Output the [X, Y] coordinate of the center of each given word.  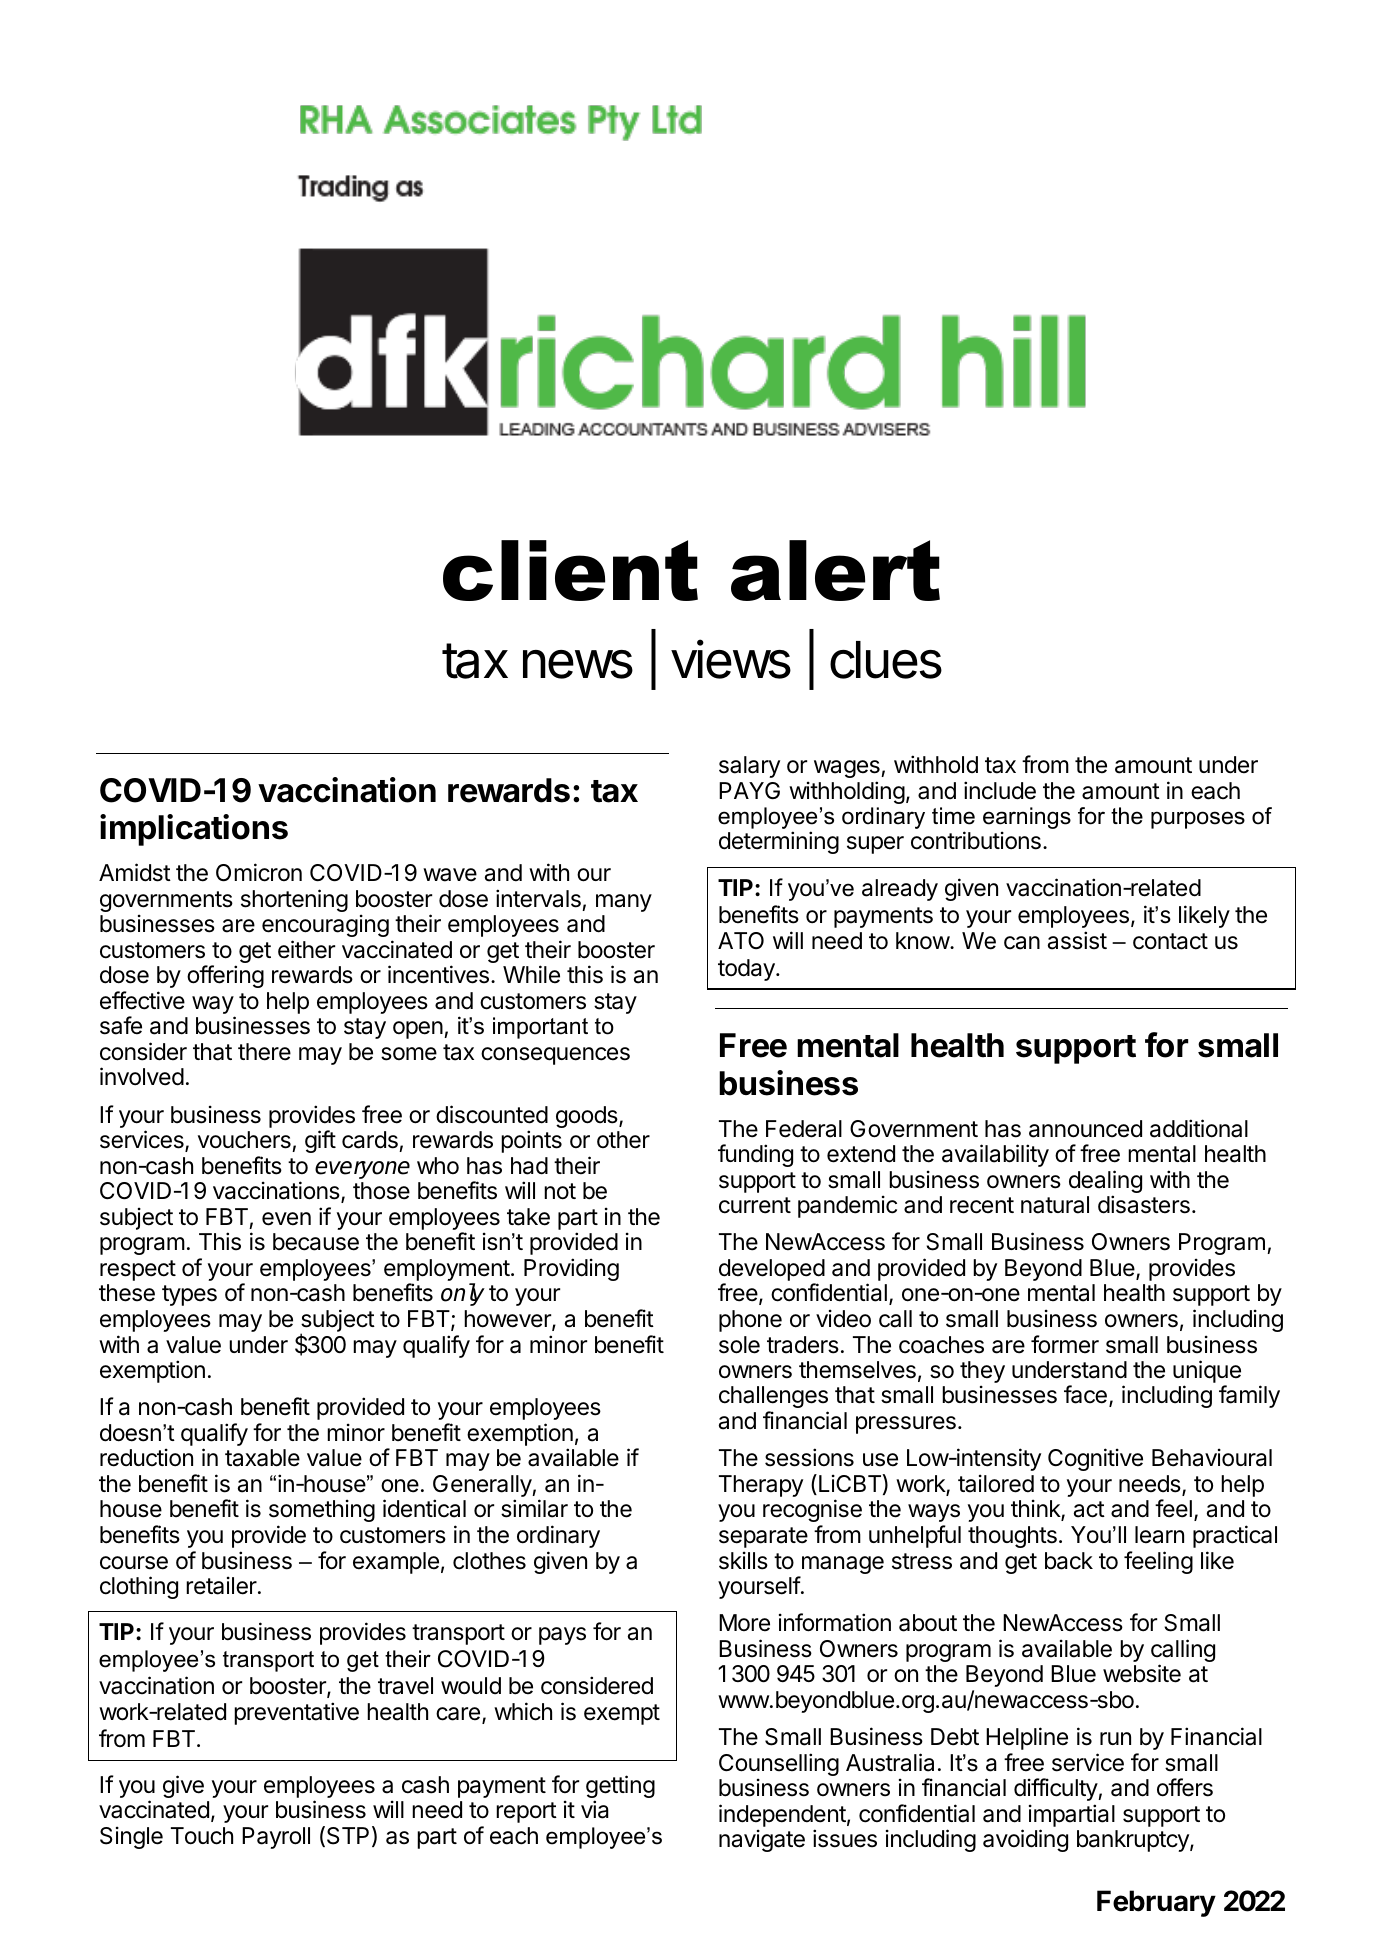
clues [886, 660]
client [570, 570]
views [731, 659]
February [1156, 1903]
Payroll [276, 1838]
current [755, 1205]
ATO [741, 940]
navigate [762, 1840]
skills [743, 1560]
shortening [294, 900]
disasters [1144, 1204]
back [1069, 1561]
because [316, 1242]
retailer [222, 1585]
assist [1077, 940]
